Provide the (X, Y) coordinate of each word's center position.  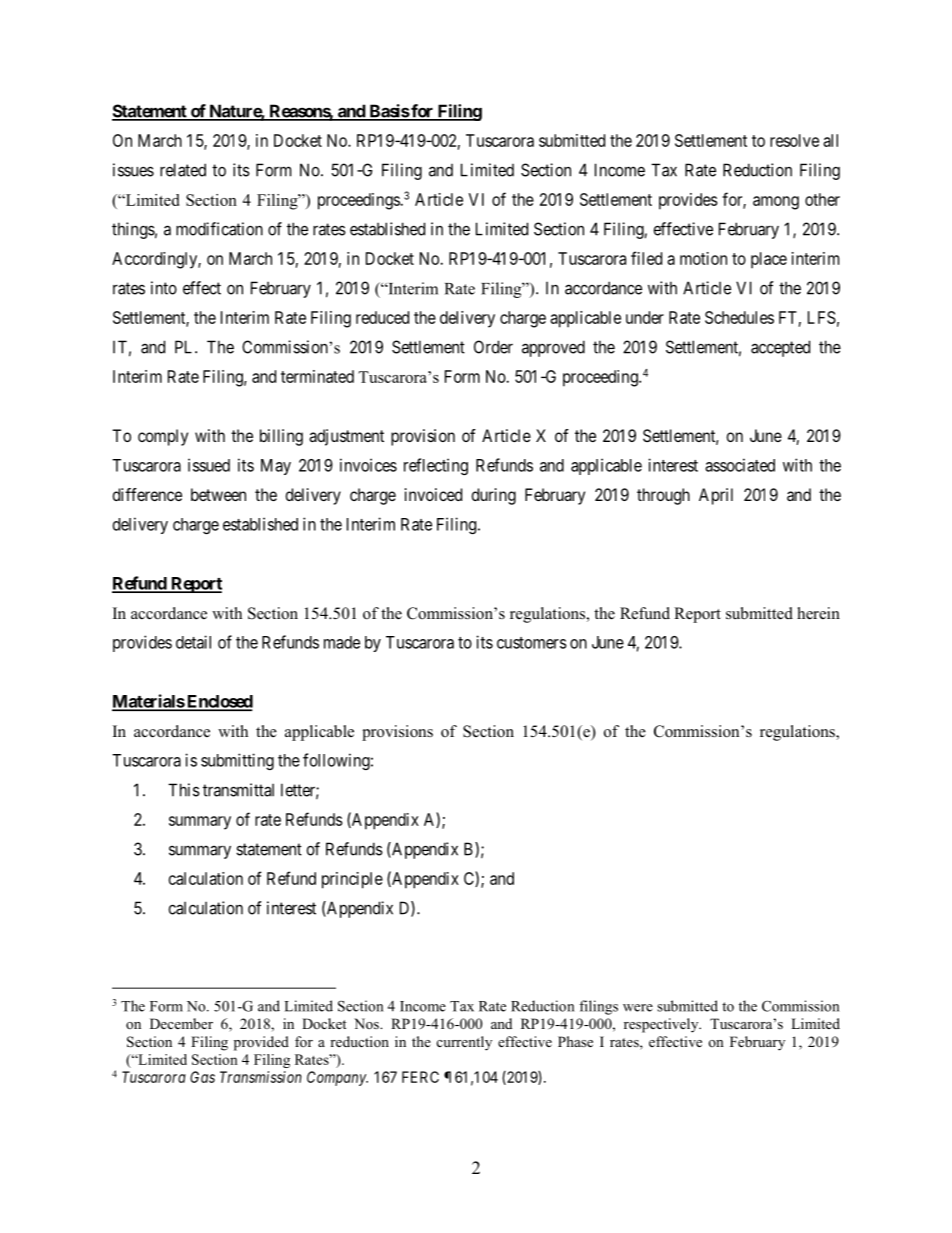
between (218, 494)
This (184, 790)
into (164, 288)
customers (532, 643)
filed (646, 258)
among (776, 203)
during (494, 496)
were (638, 1008)
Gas (202, 1077)
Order (493, 347)
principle (352, 880)
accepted (780, 348)
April (716, 496)
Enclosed (219, 702)
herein (818, 613)
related (183, 170)
